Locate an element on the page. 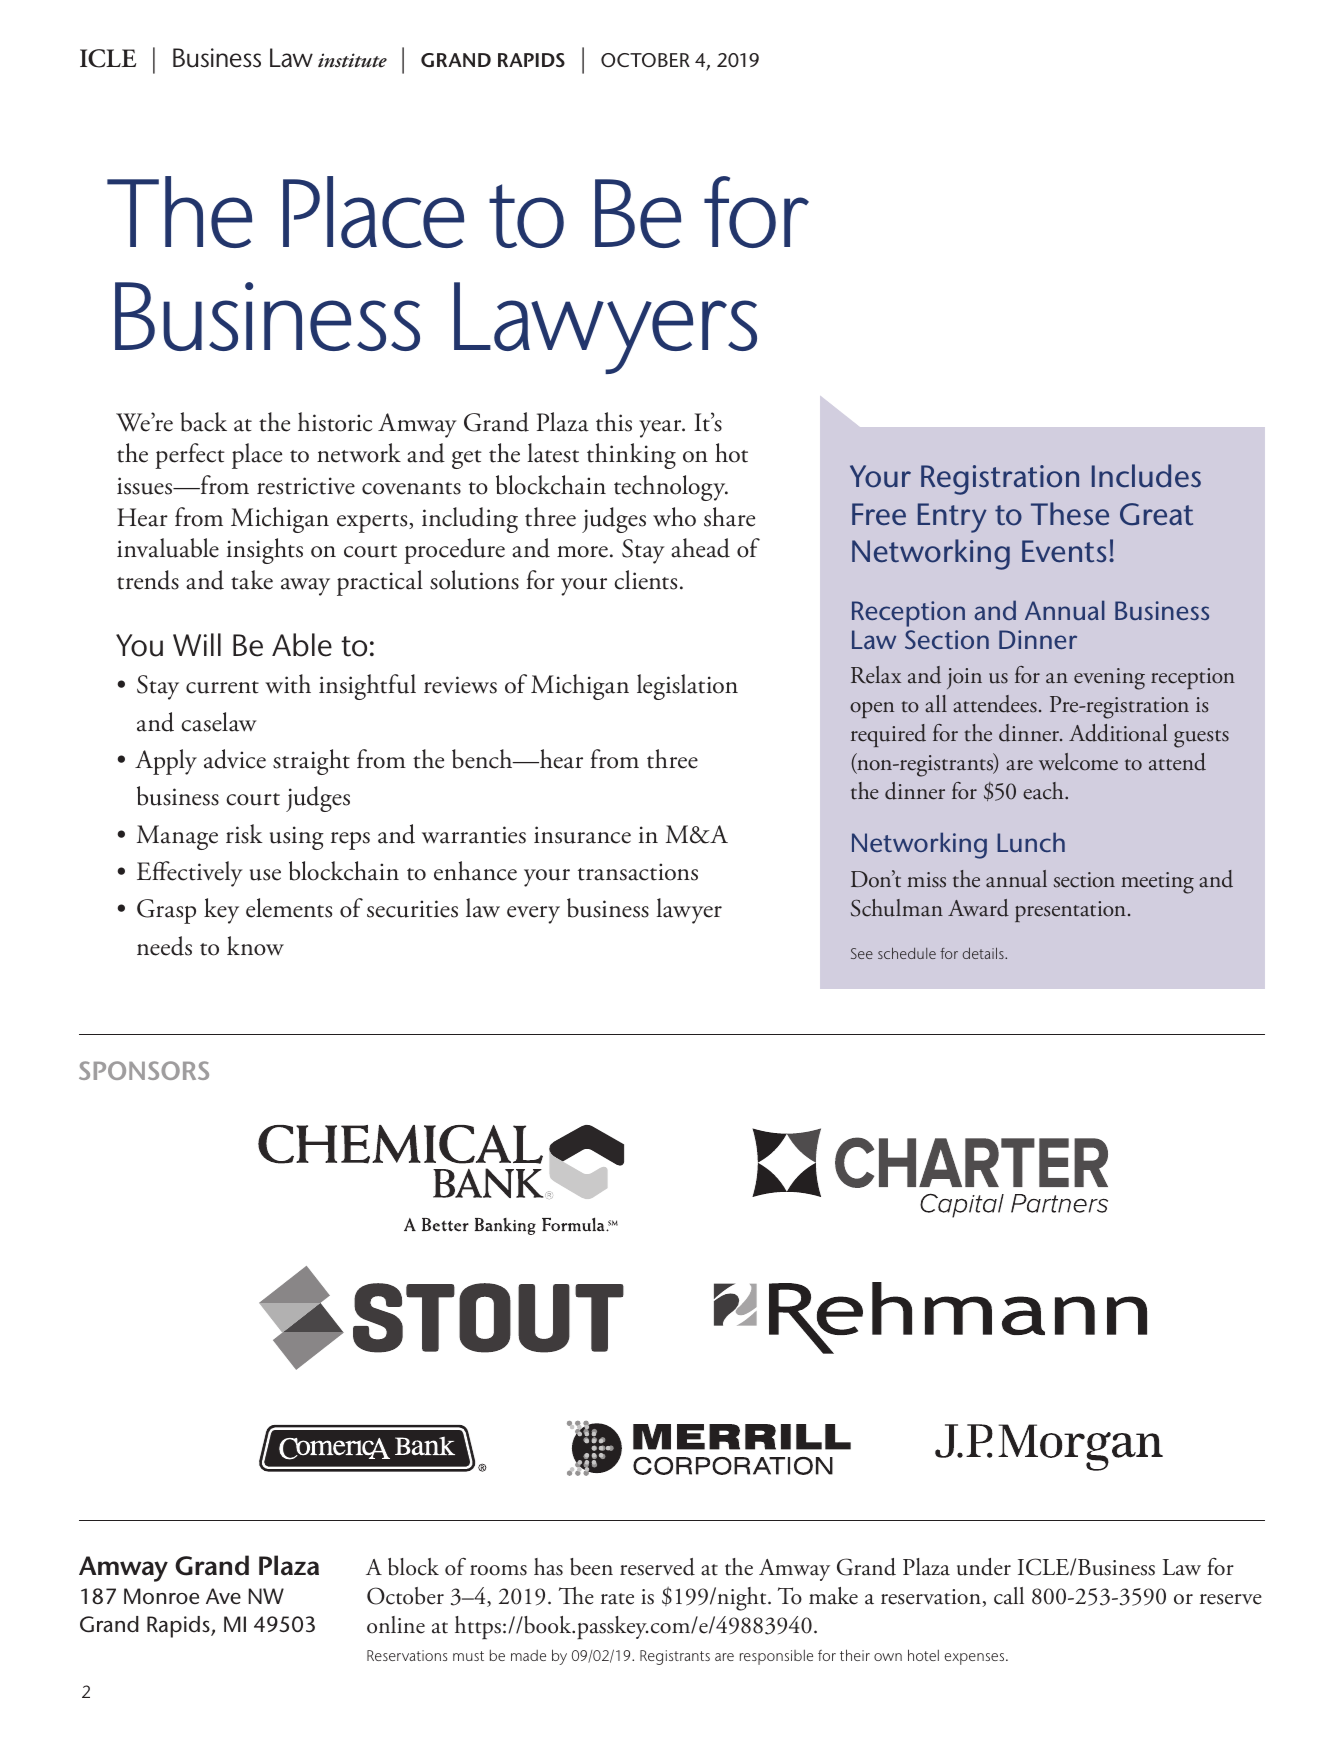 This image has width=1344, height=1740. Ave is located at coordinates (223, 1596).
